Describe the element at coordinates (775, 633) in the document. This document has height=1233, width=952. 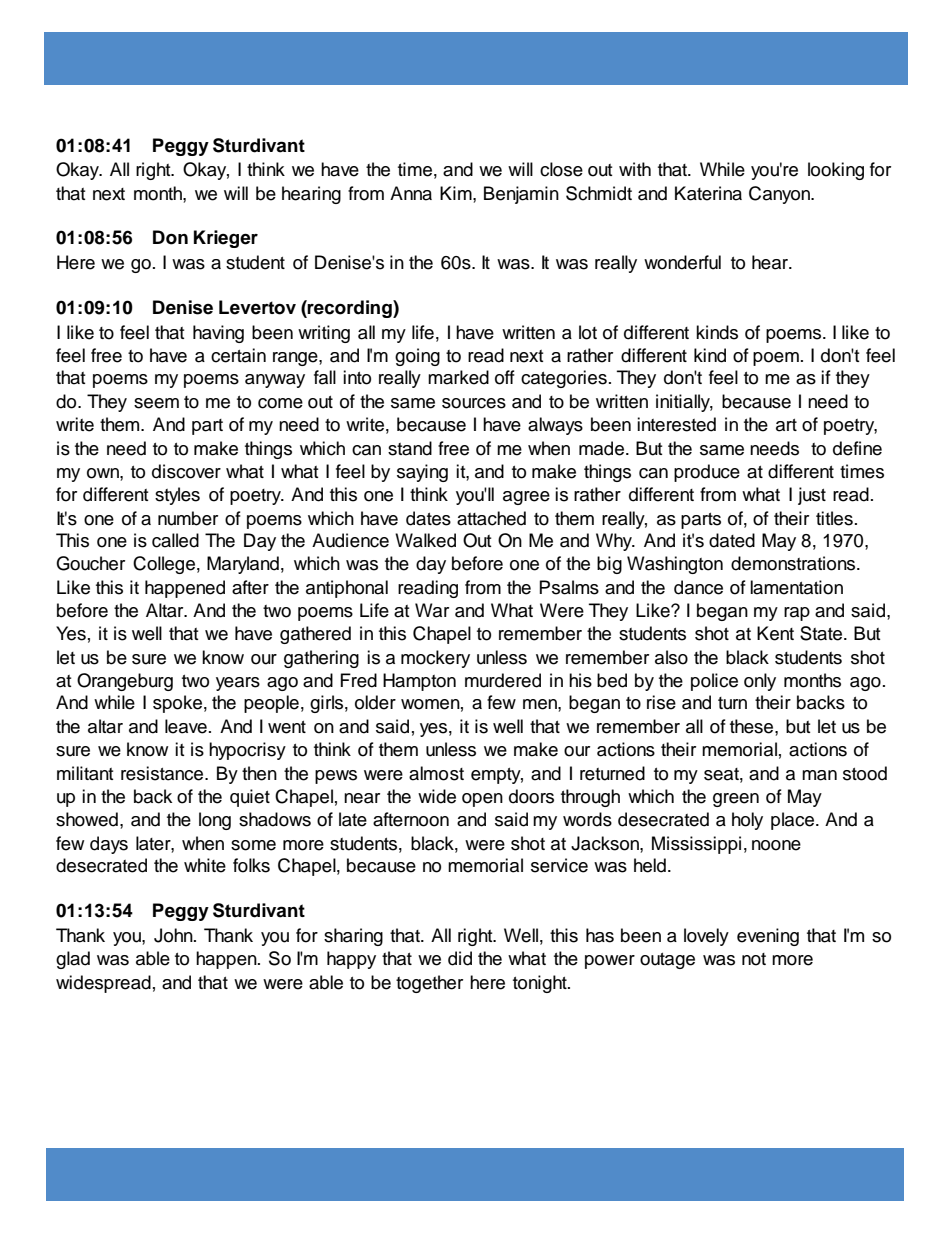
I see `Kent` at that location.
